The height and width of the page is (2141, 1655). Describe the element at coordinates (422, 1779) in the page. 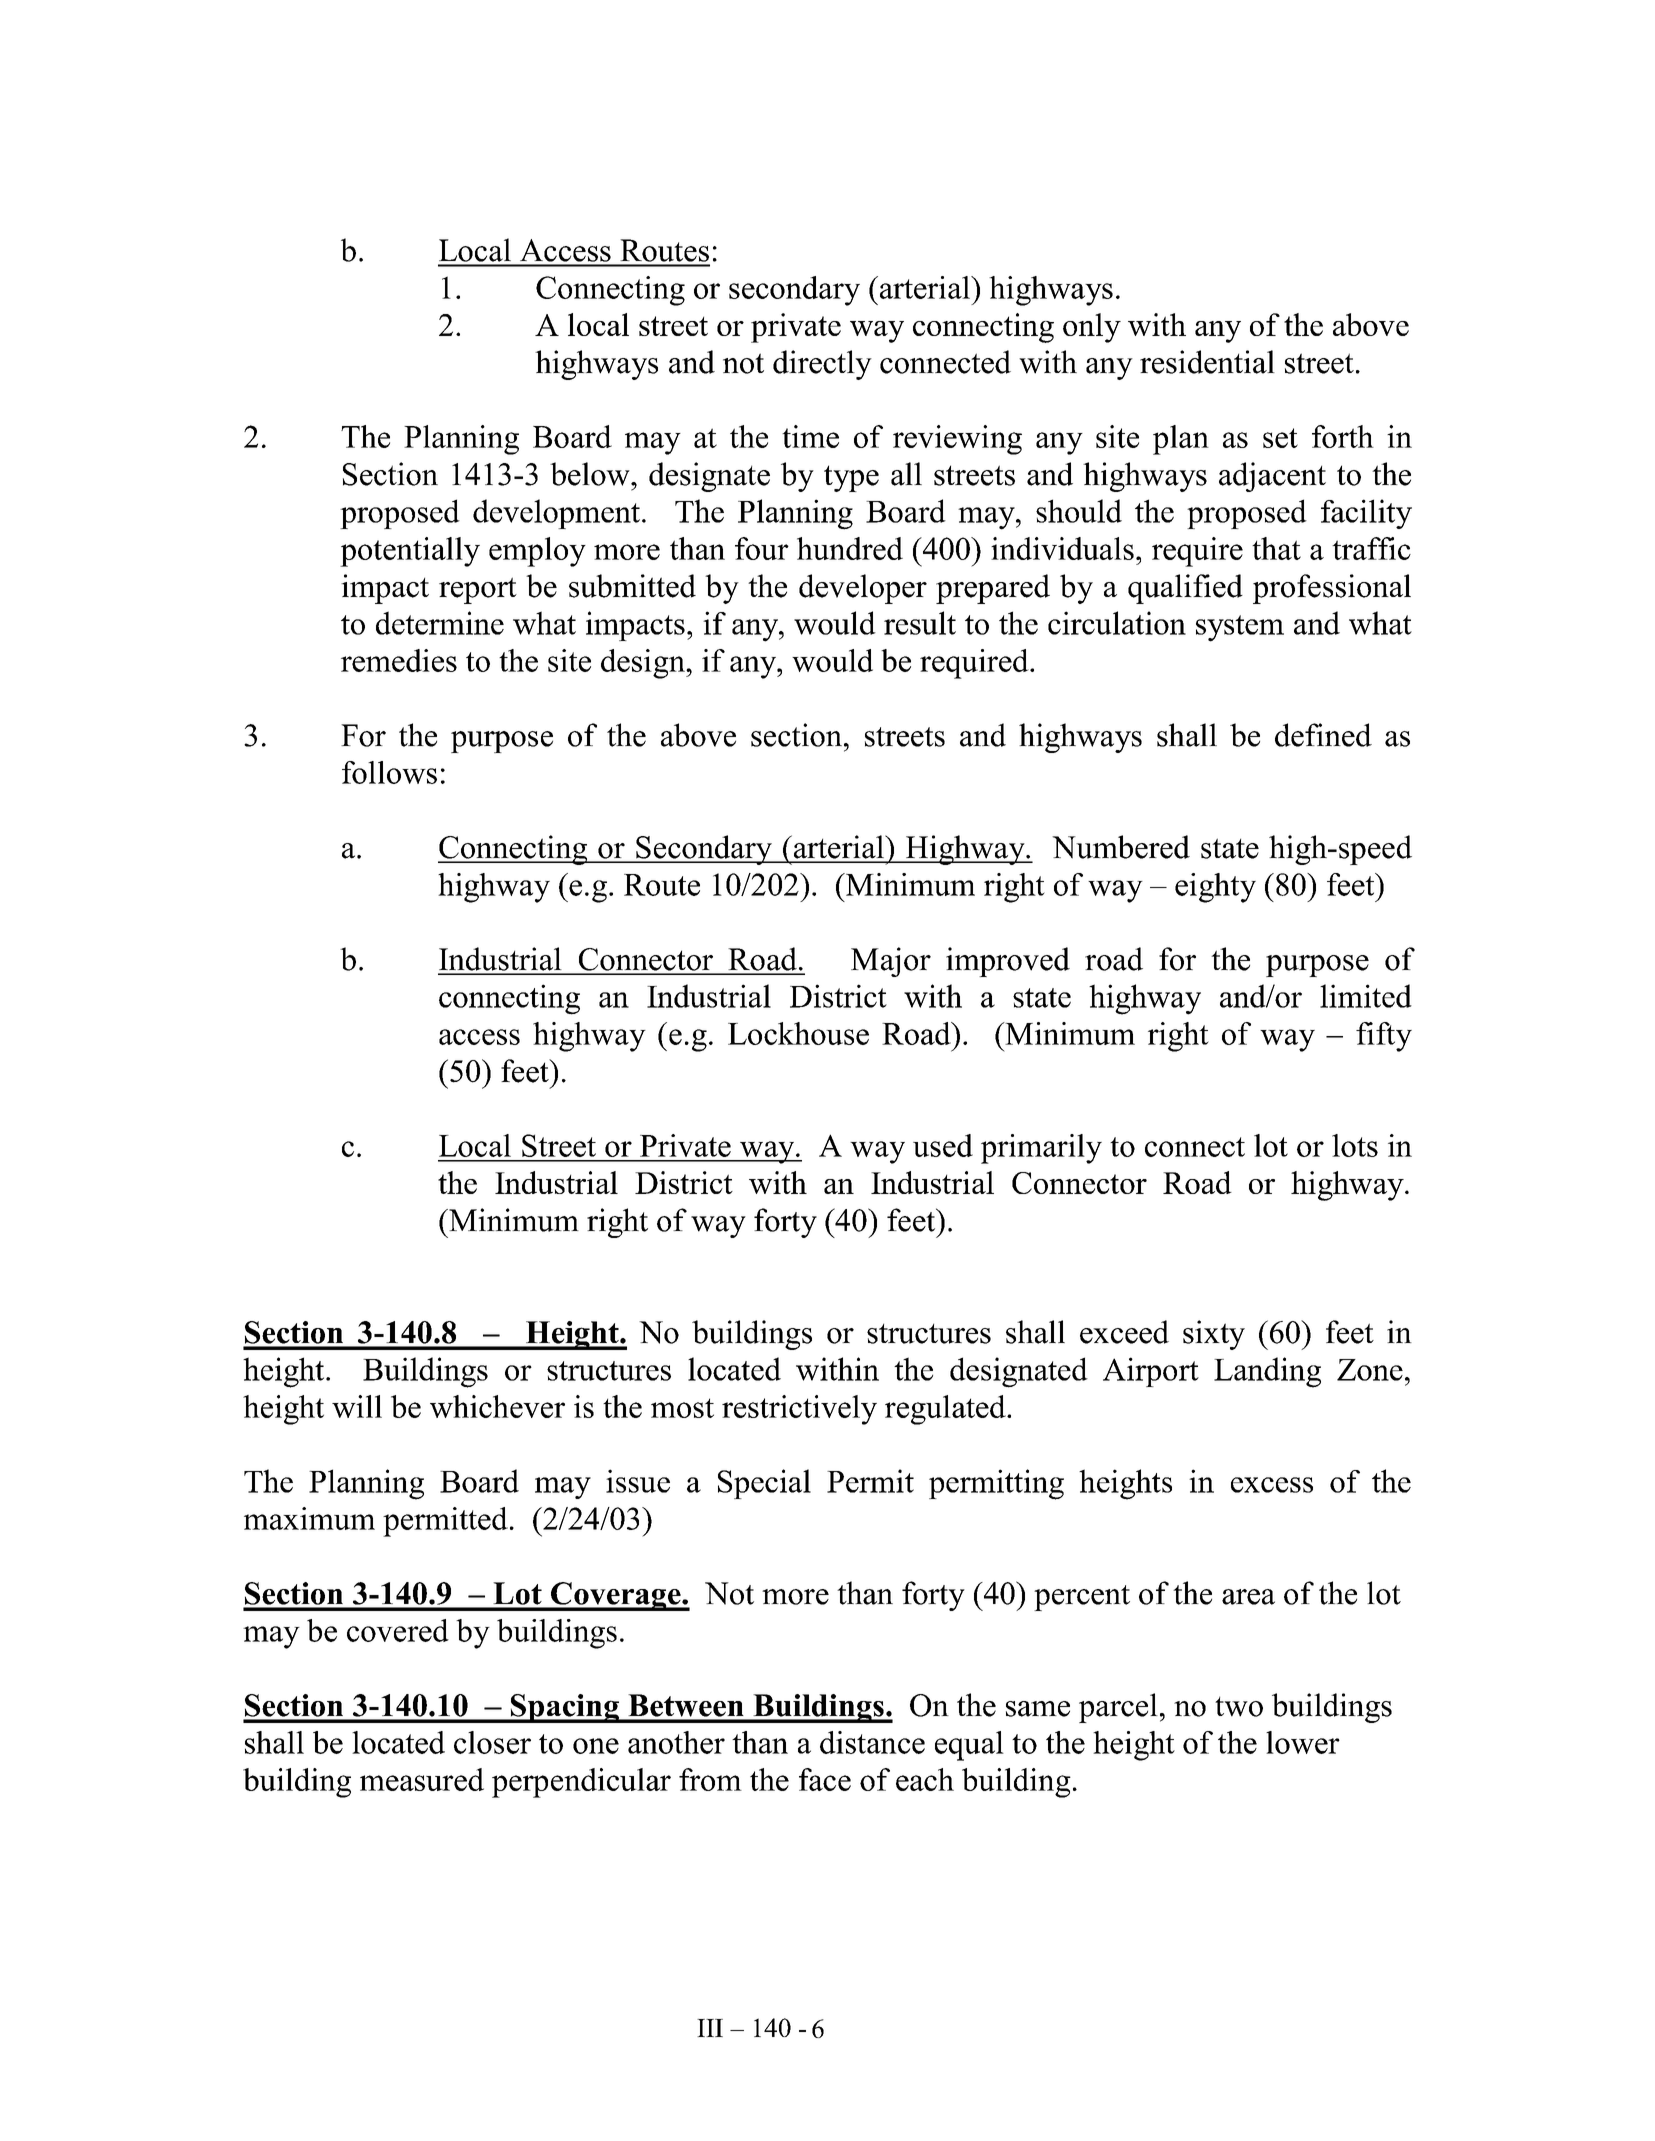

I see `measured` at that location.
